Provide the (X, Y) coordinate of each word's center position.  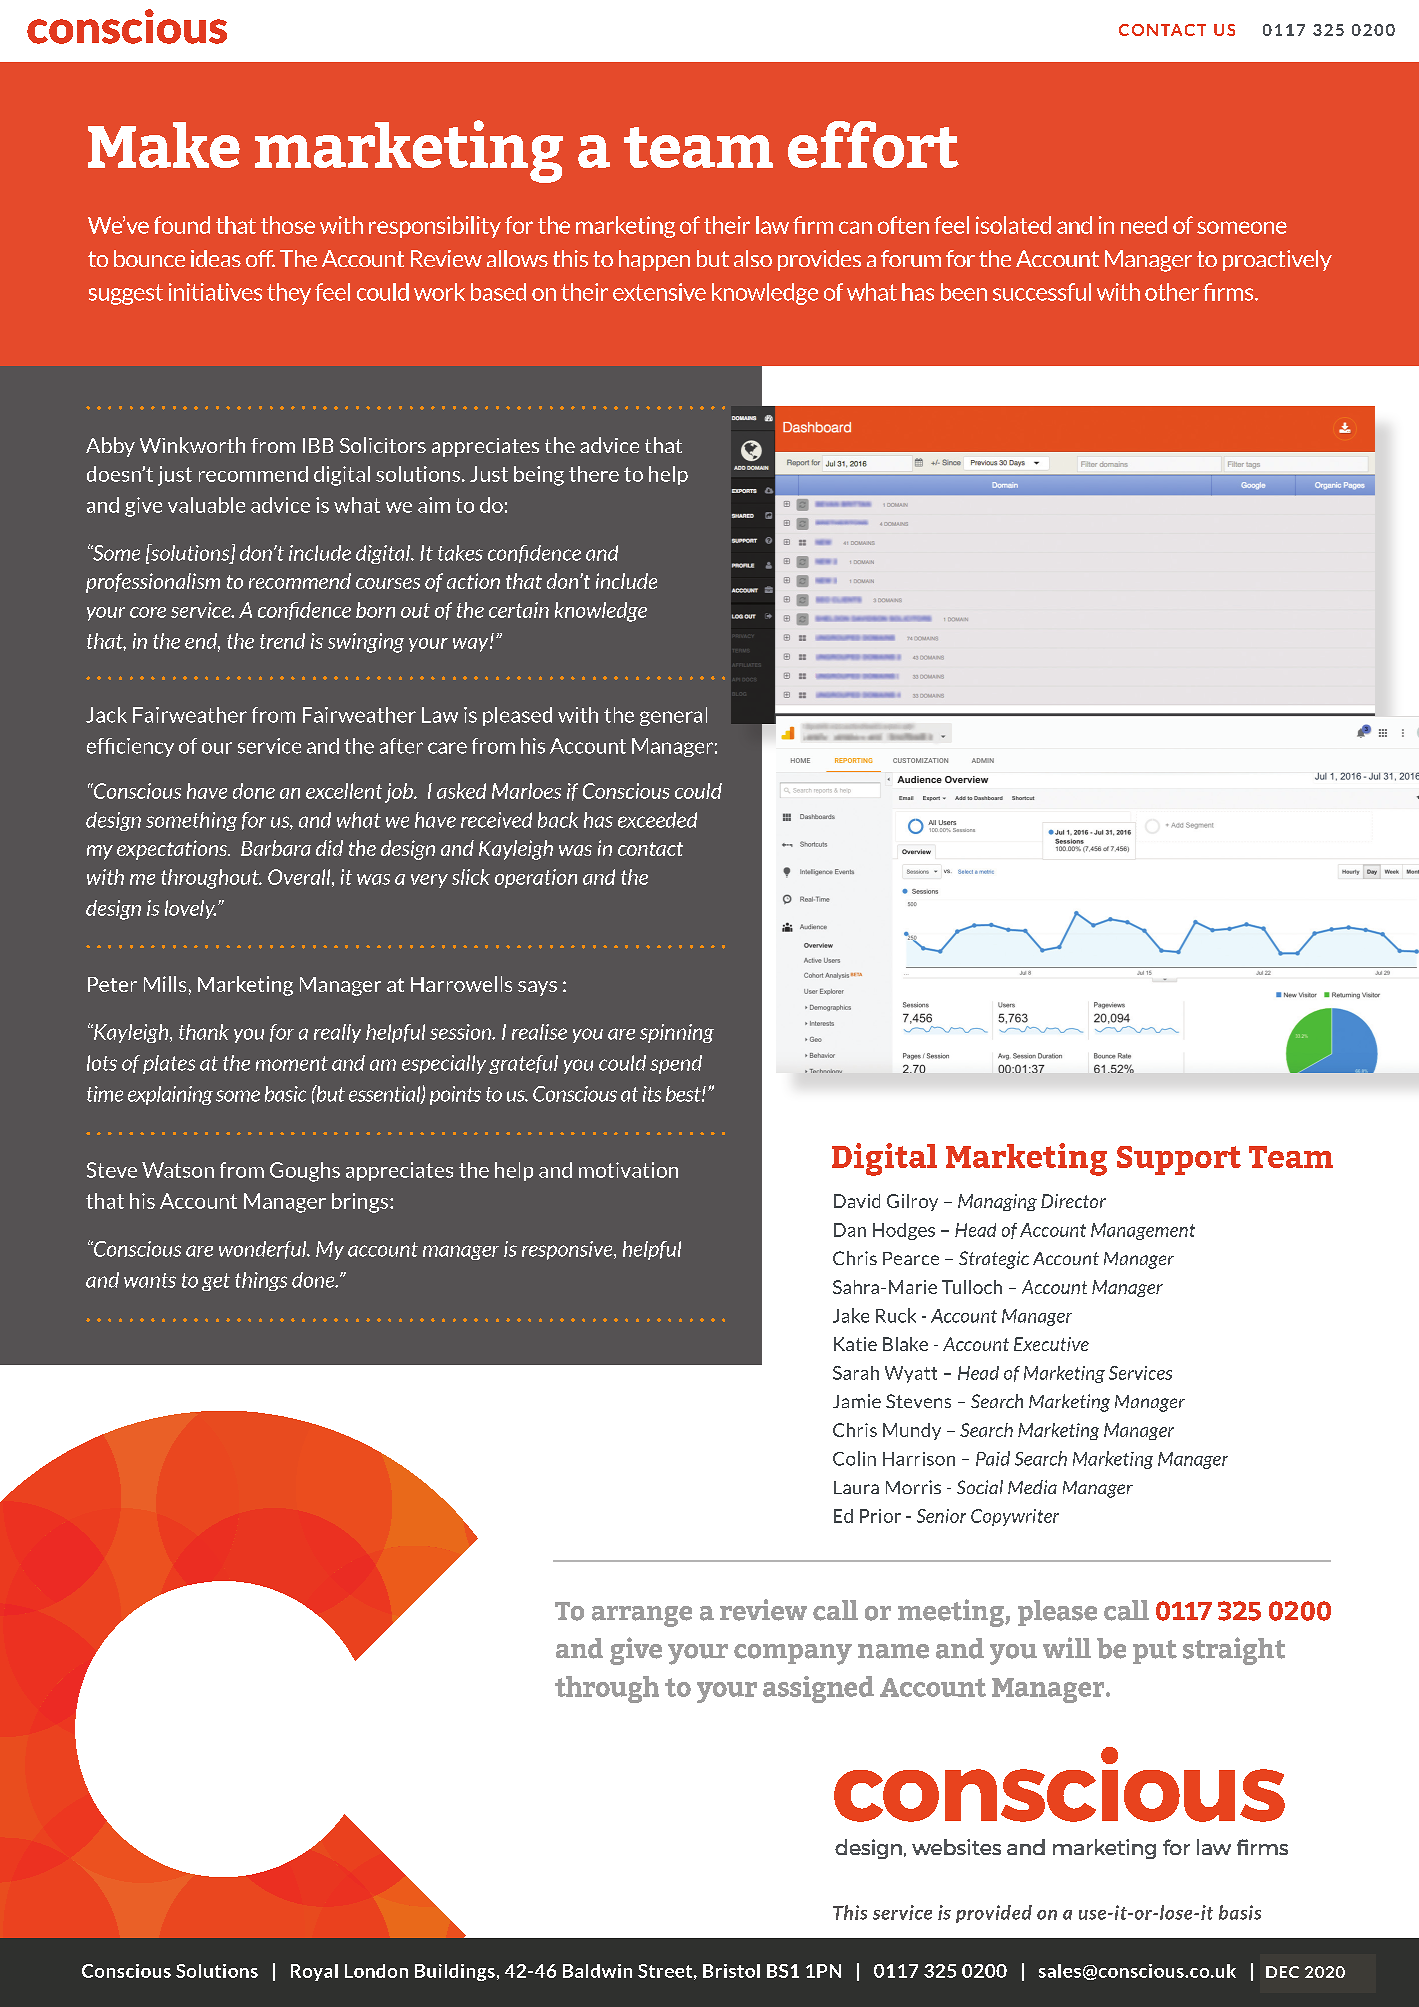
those (288, 225)
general (673, 716)
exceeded (657, 820)
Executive (1051, 1344)
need (1144, 225)
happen (654, 260)
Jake (851, 1315)
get (216, 1282)
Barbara (276, 848)
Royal (314, 1972)
